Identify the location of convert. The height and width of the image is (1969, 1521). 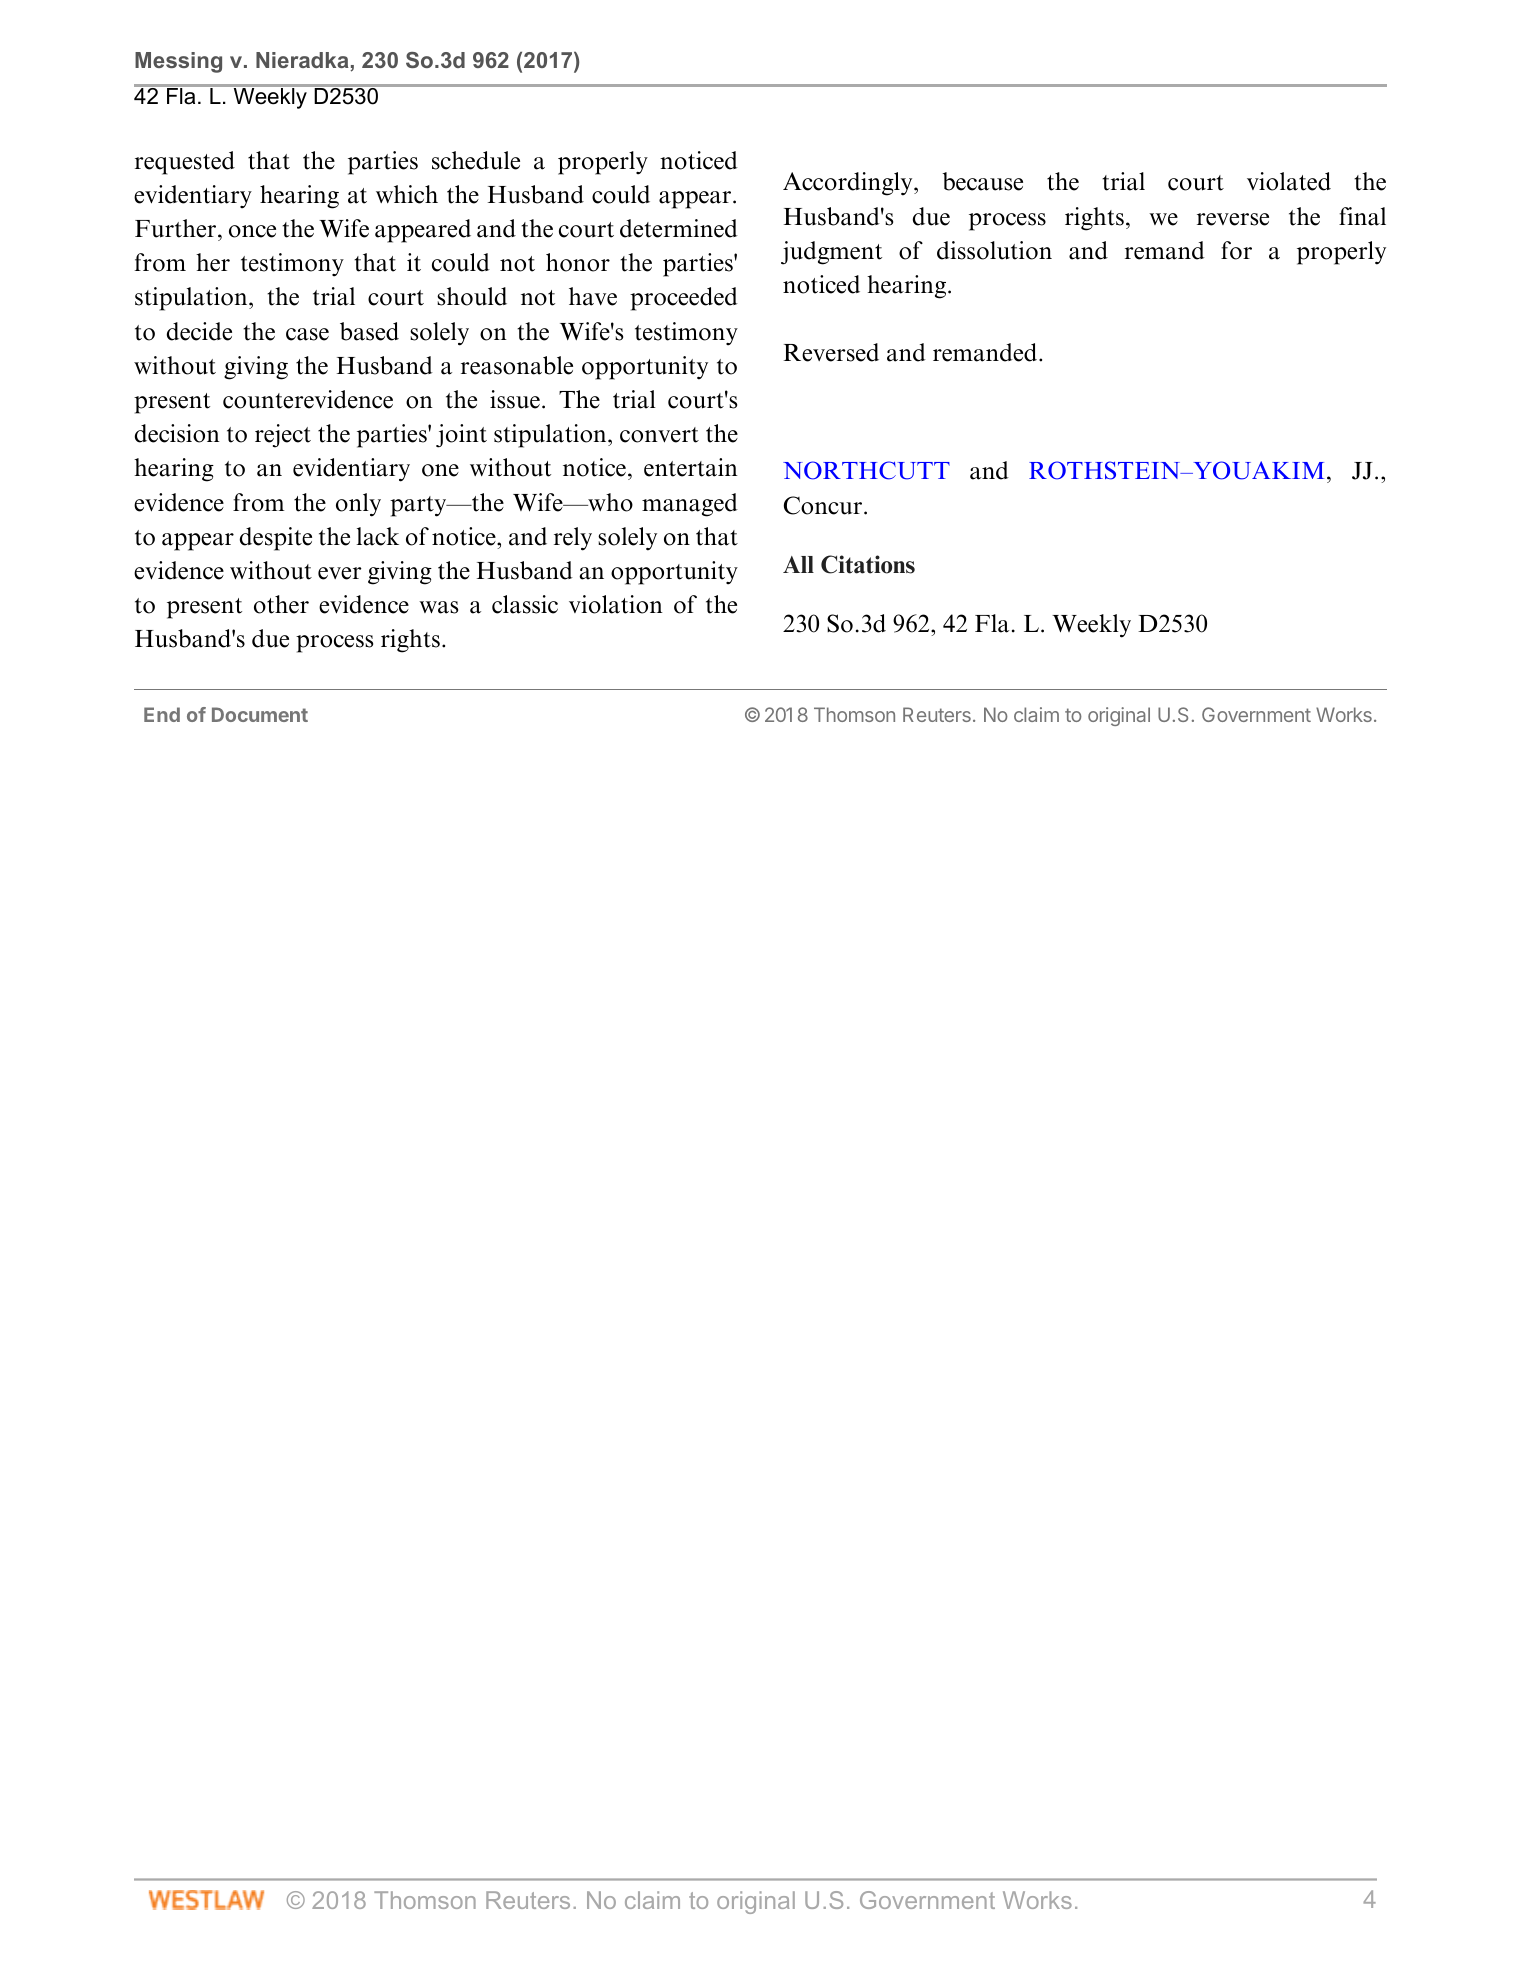
(659, 435).
